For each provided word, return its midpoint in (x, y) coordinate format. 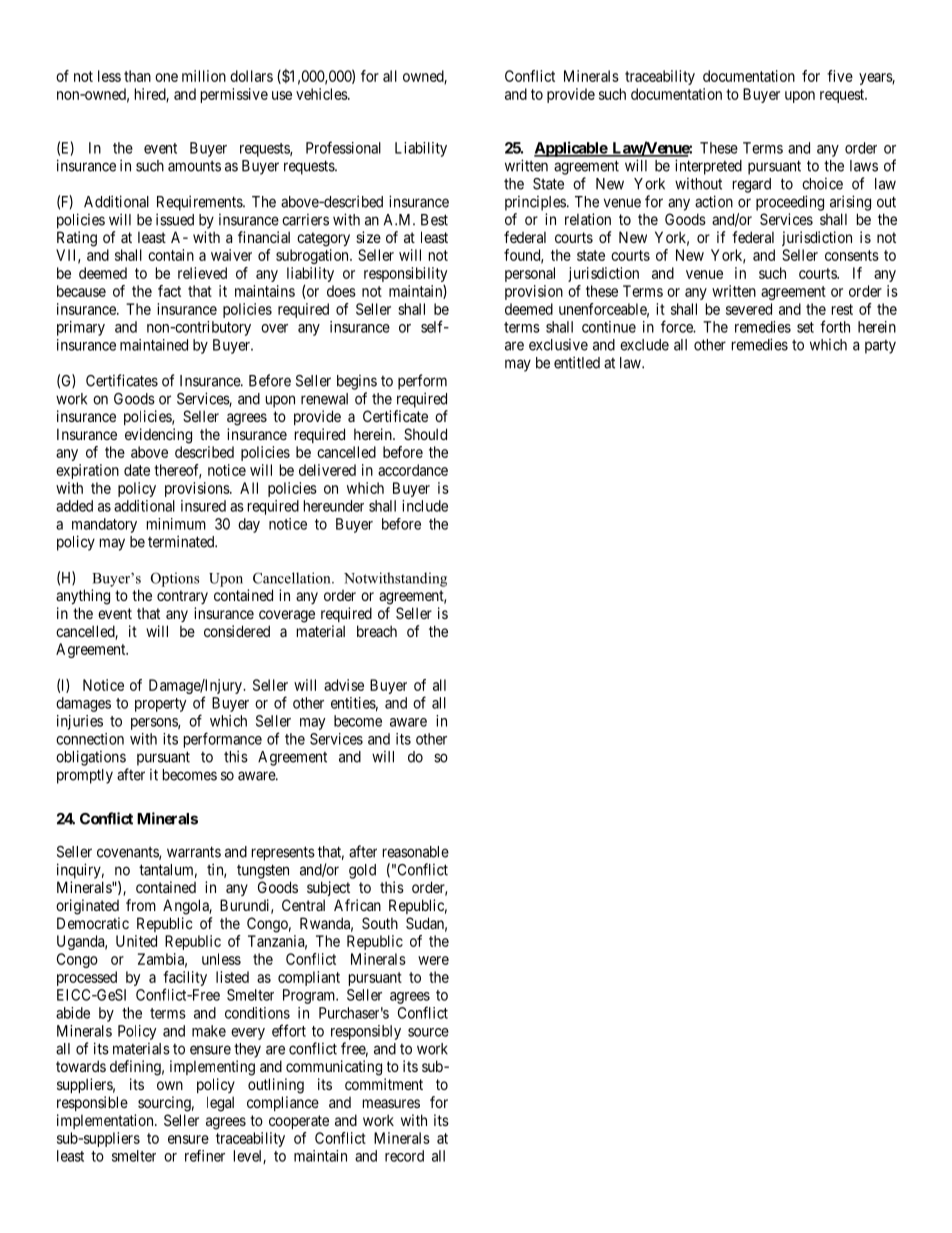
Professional (343, 147)
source (428, 1032)
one (166, 77)
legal (220, 1104)
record (404, 1156)
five (840, 76)
